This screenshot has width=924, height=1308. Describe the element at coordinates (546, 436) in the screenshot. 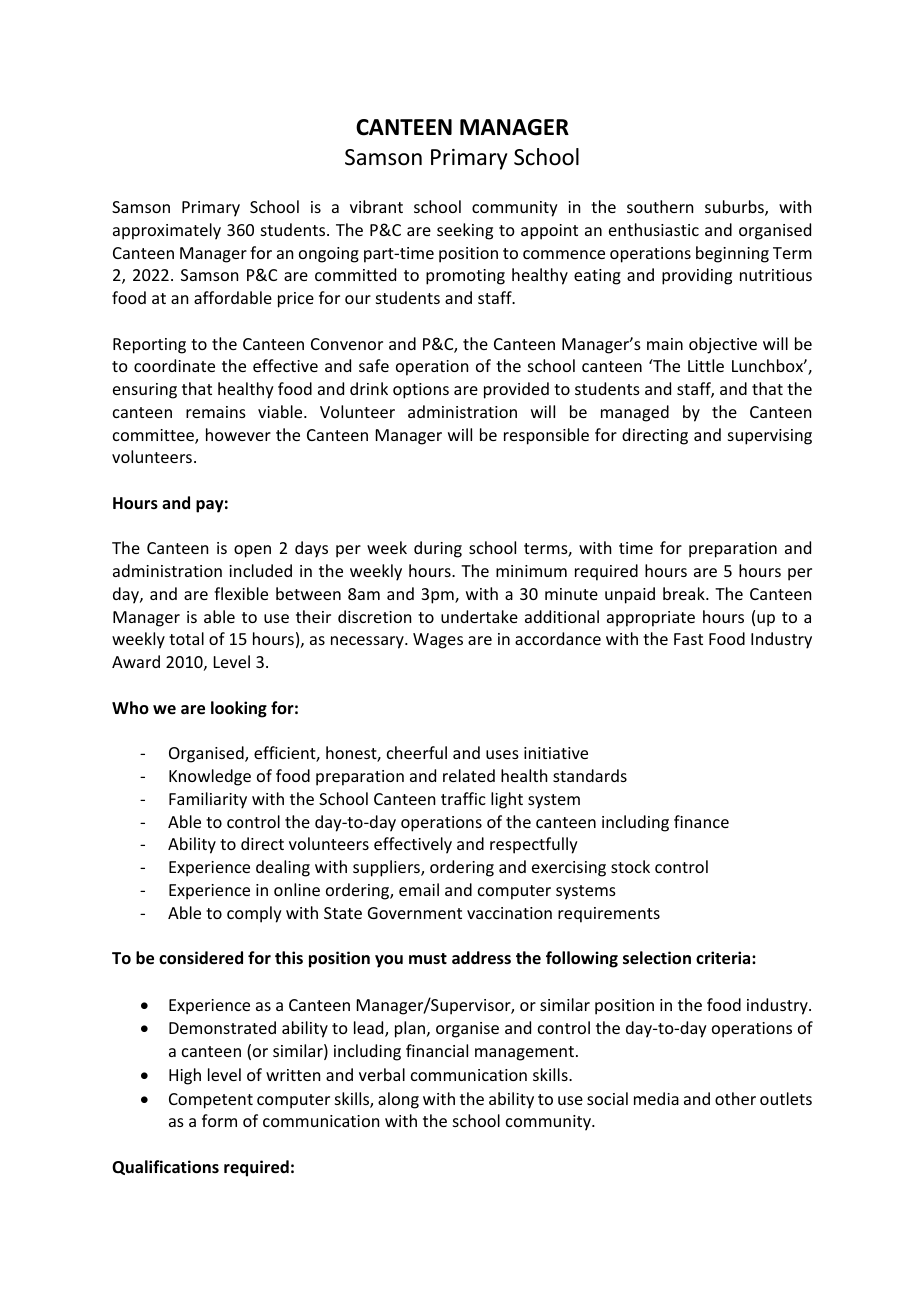

I see `responsible` at that location.
